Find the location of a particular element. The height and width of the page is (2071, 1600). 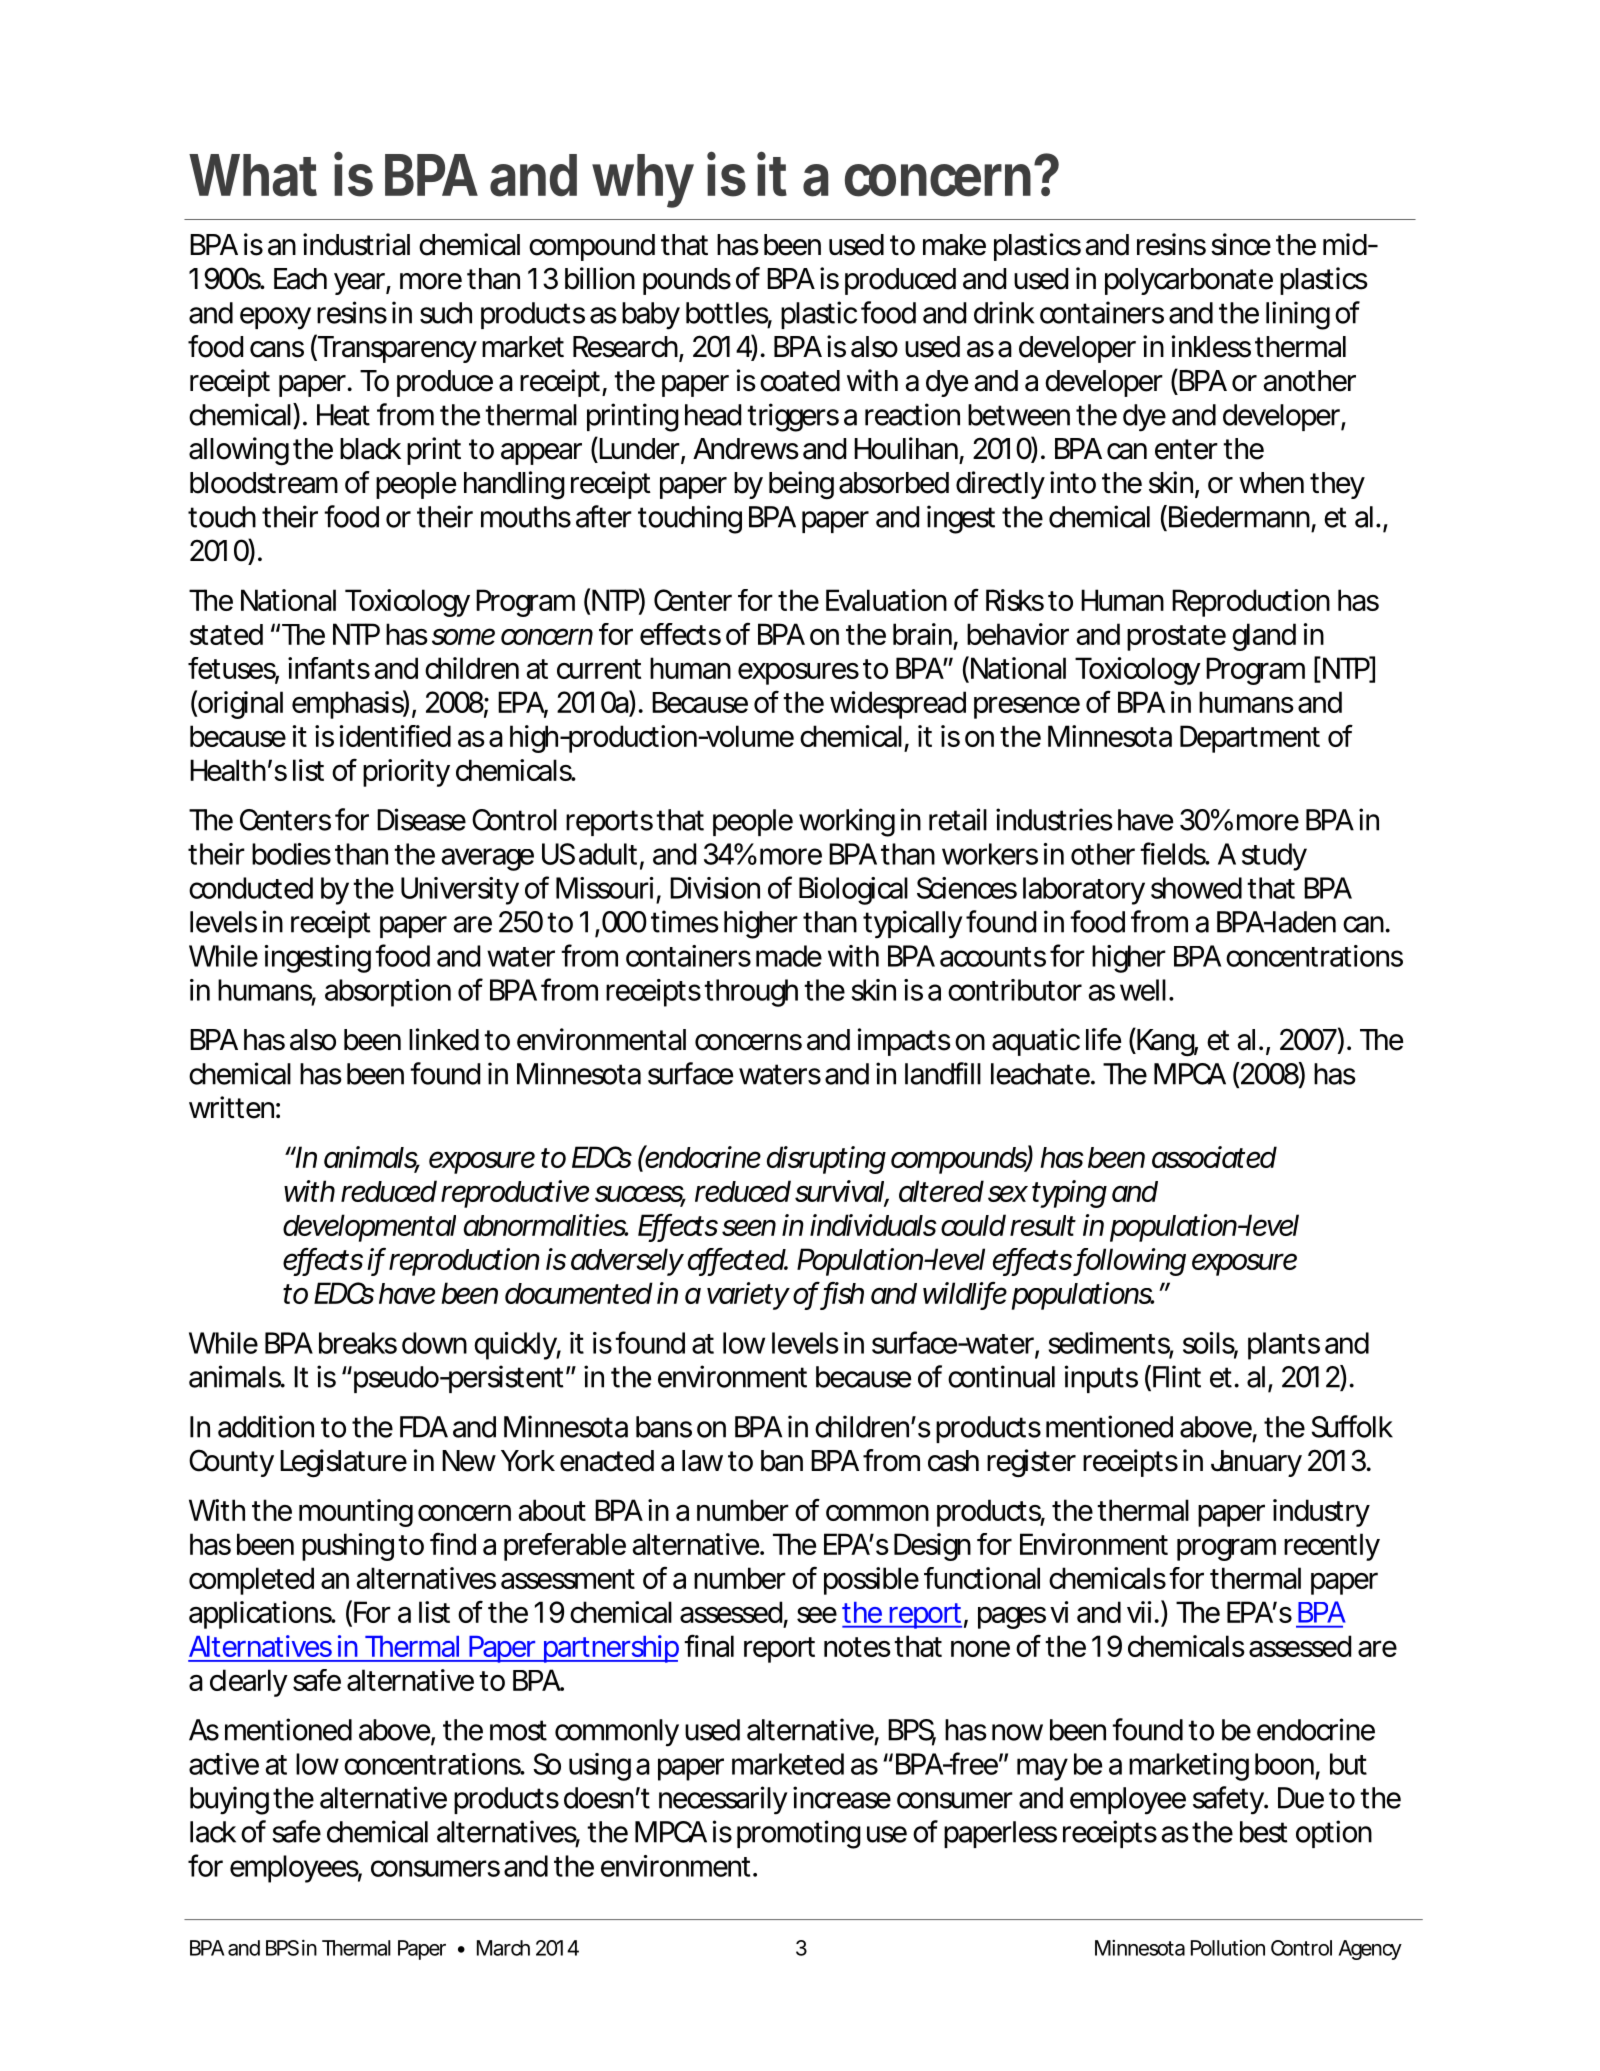

increase is located at coordinates (842, 1797).
